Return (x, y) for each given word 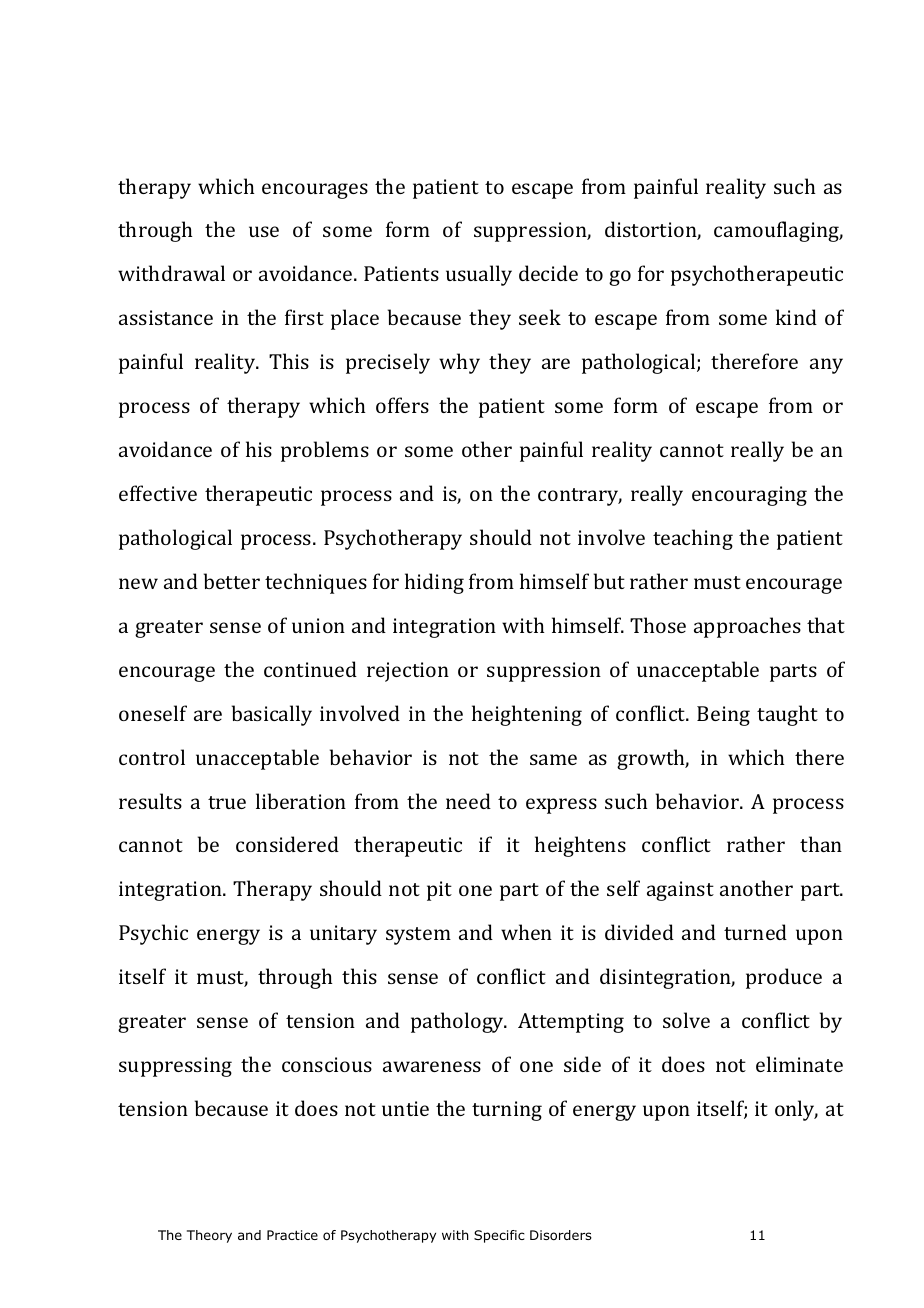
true (227, 802)
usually (479, 275)
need (468, 801)
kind (796, 317)
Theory (209, 1236)
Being (723, 716)
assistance (166, 317)
